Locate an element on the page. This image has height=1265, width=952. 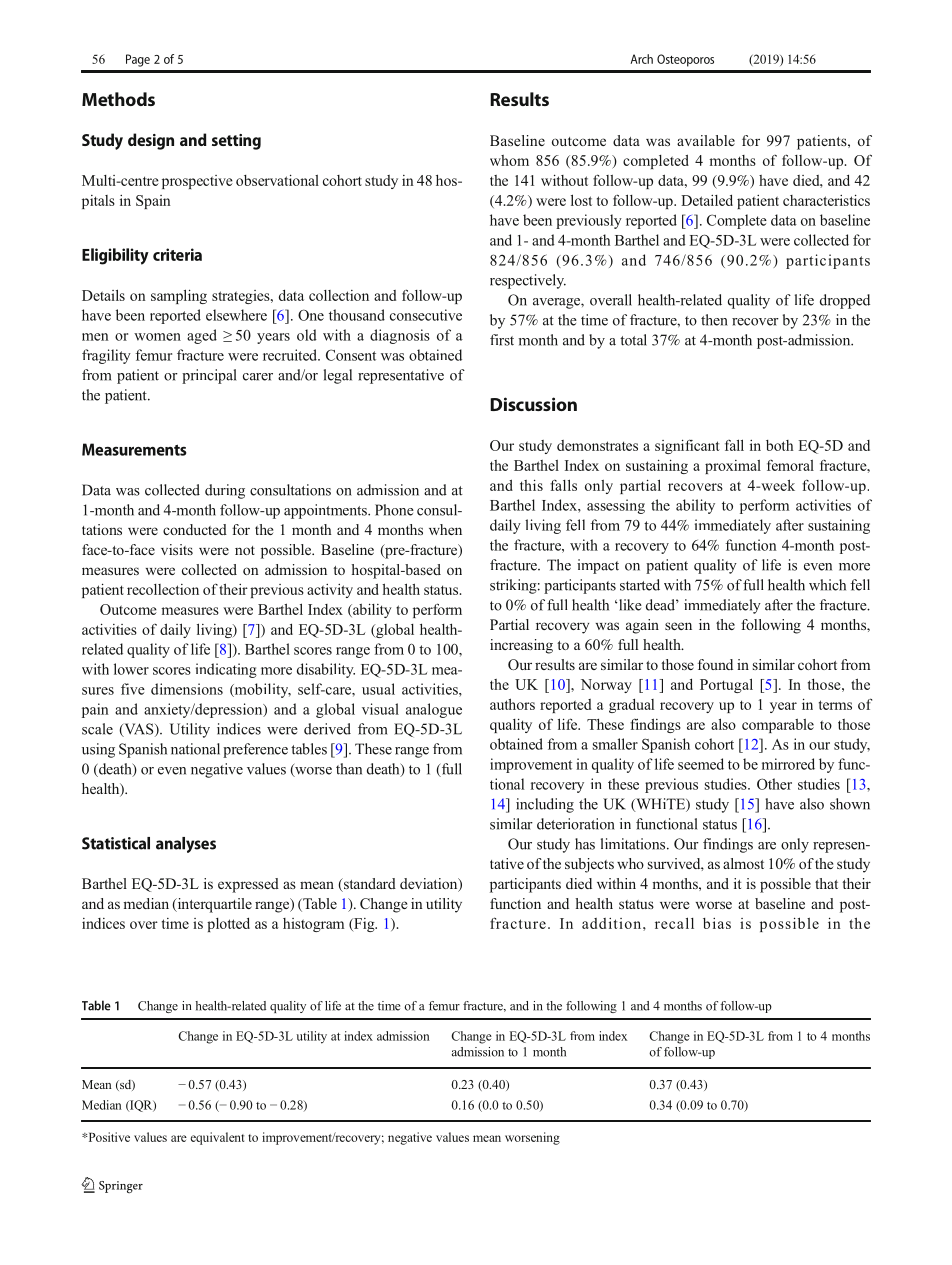
analyses is located at coordinates (186, 845).
